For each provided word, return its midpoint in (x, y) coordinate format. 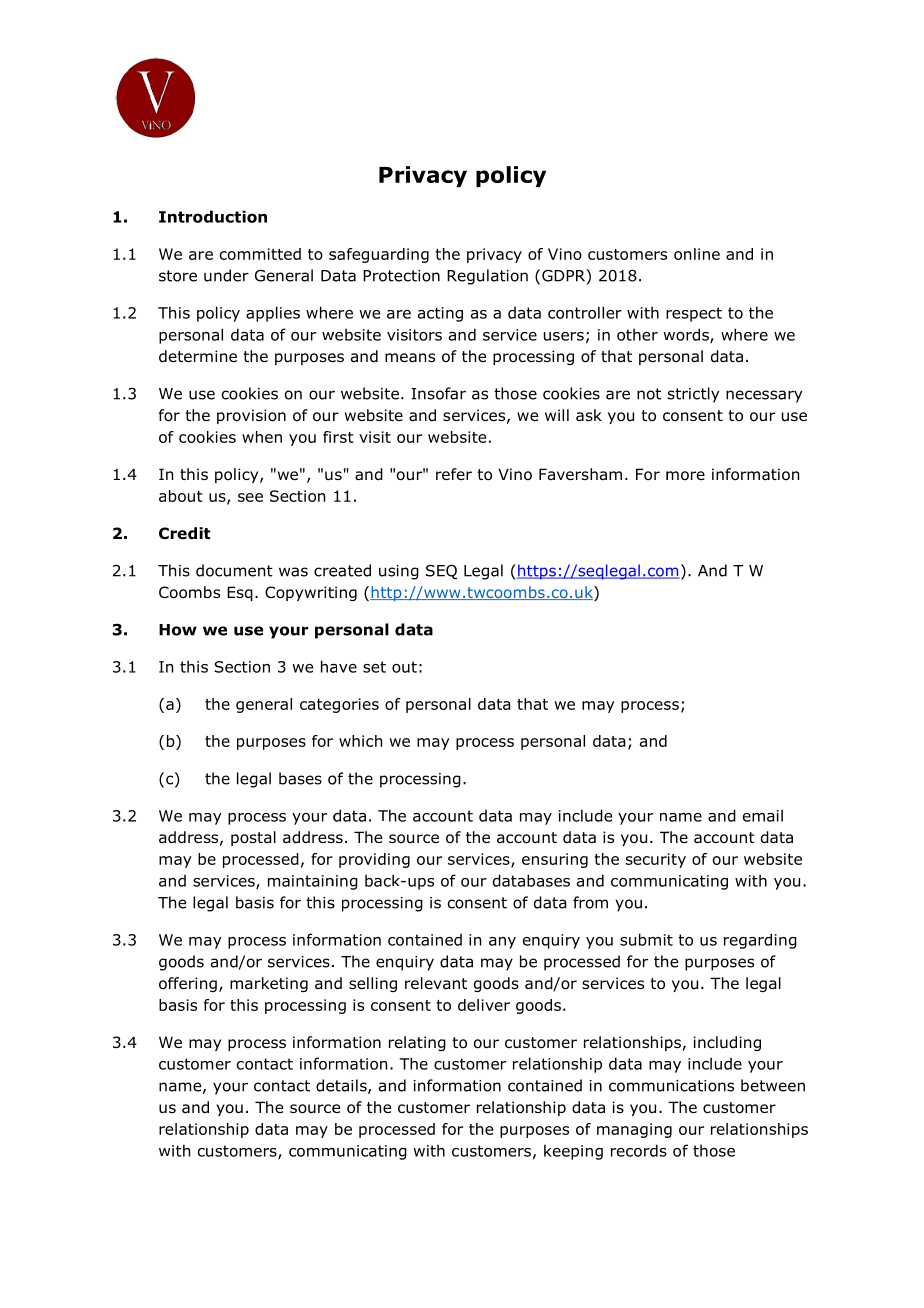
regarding (760, 941)
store (178, 276)
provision (251, 416)
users (564, 336)
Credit (185, 533)
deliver (484, 1005)
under (226, 275)
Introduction (213, 216)
